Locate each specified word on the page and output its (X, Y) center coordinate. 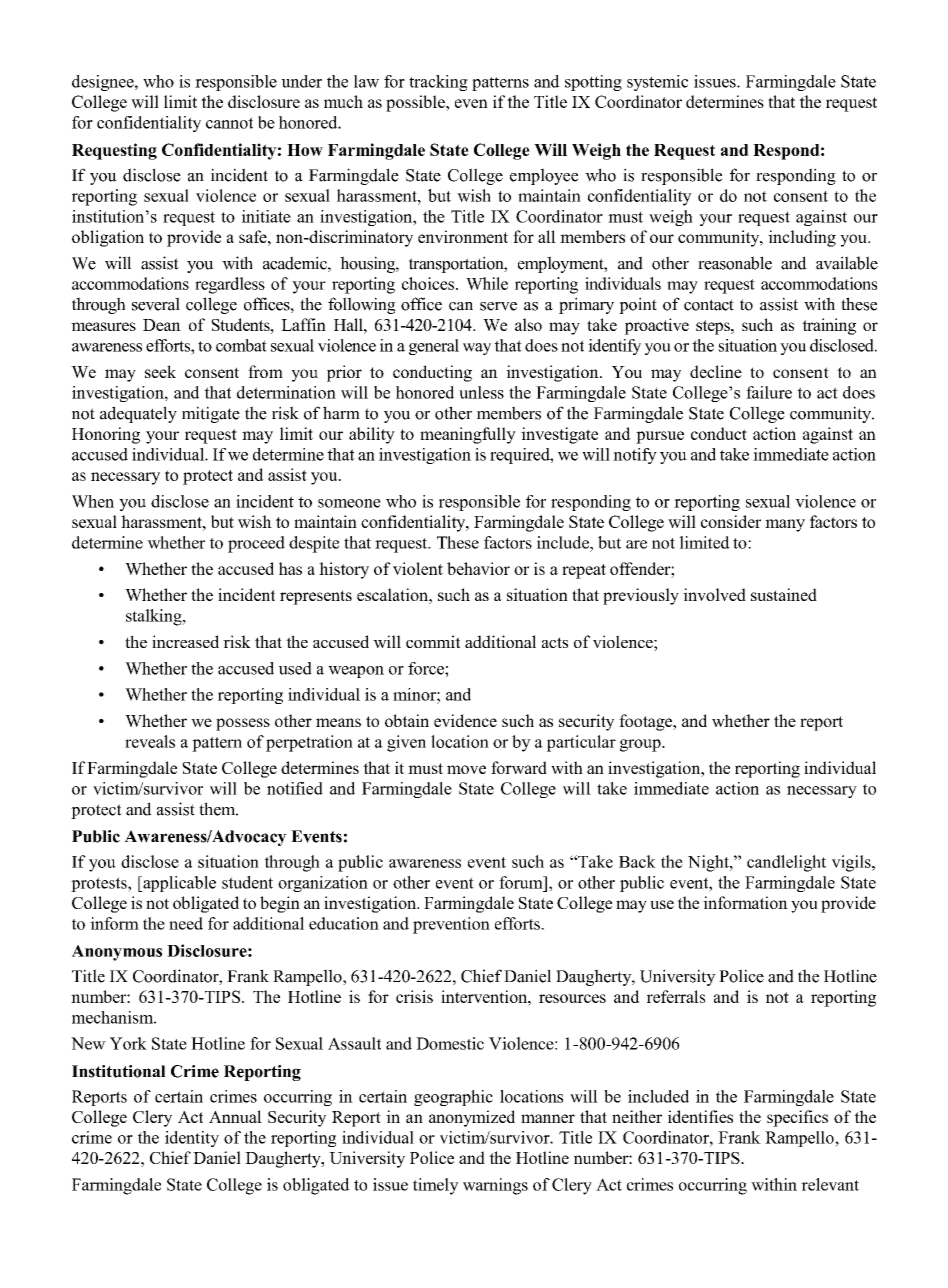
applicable (178, 884)
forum (522, 882)
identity (192, 1139)
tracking (438, 83)
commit (433, 641)
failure (769, 392)
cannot (229, 123)
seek (160, 371)
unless (481, 392)
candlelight (786, 863)
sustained (784, 594)
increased (185, 641)
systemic (657, 83)
